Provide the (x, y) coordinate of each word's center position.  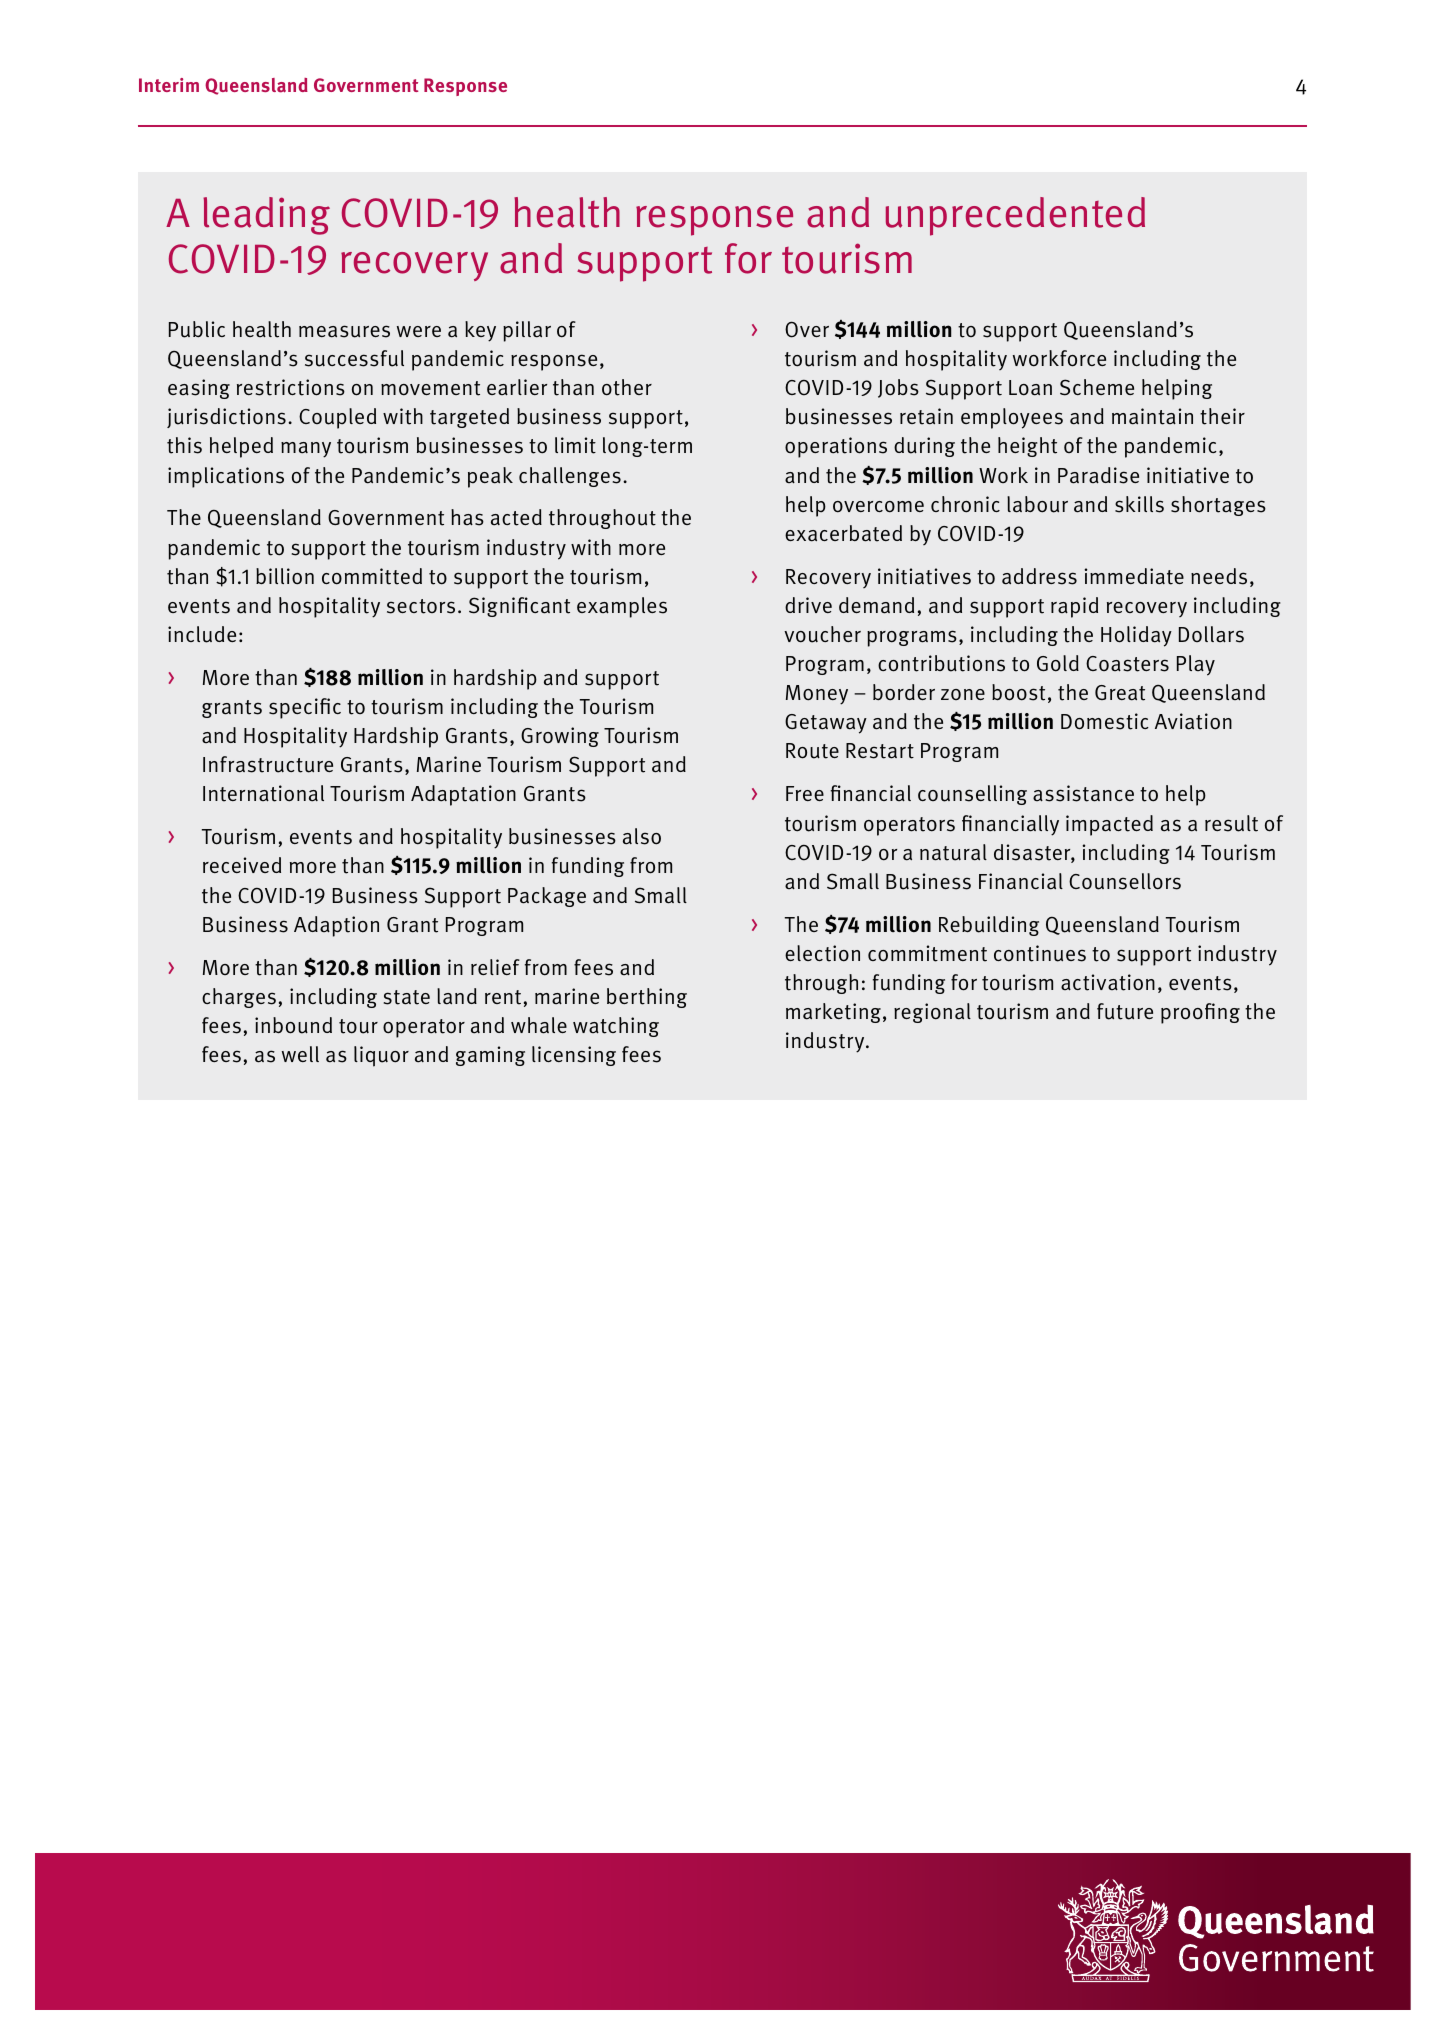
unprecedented (1015, 216)
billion (285, 576)
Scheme (1097, 387)
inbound (293, 1025)
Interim (169, 85)
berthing (647, 998)
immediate (1134, 576)
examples (622, 607)
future (1125, 1011)
